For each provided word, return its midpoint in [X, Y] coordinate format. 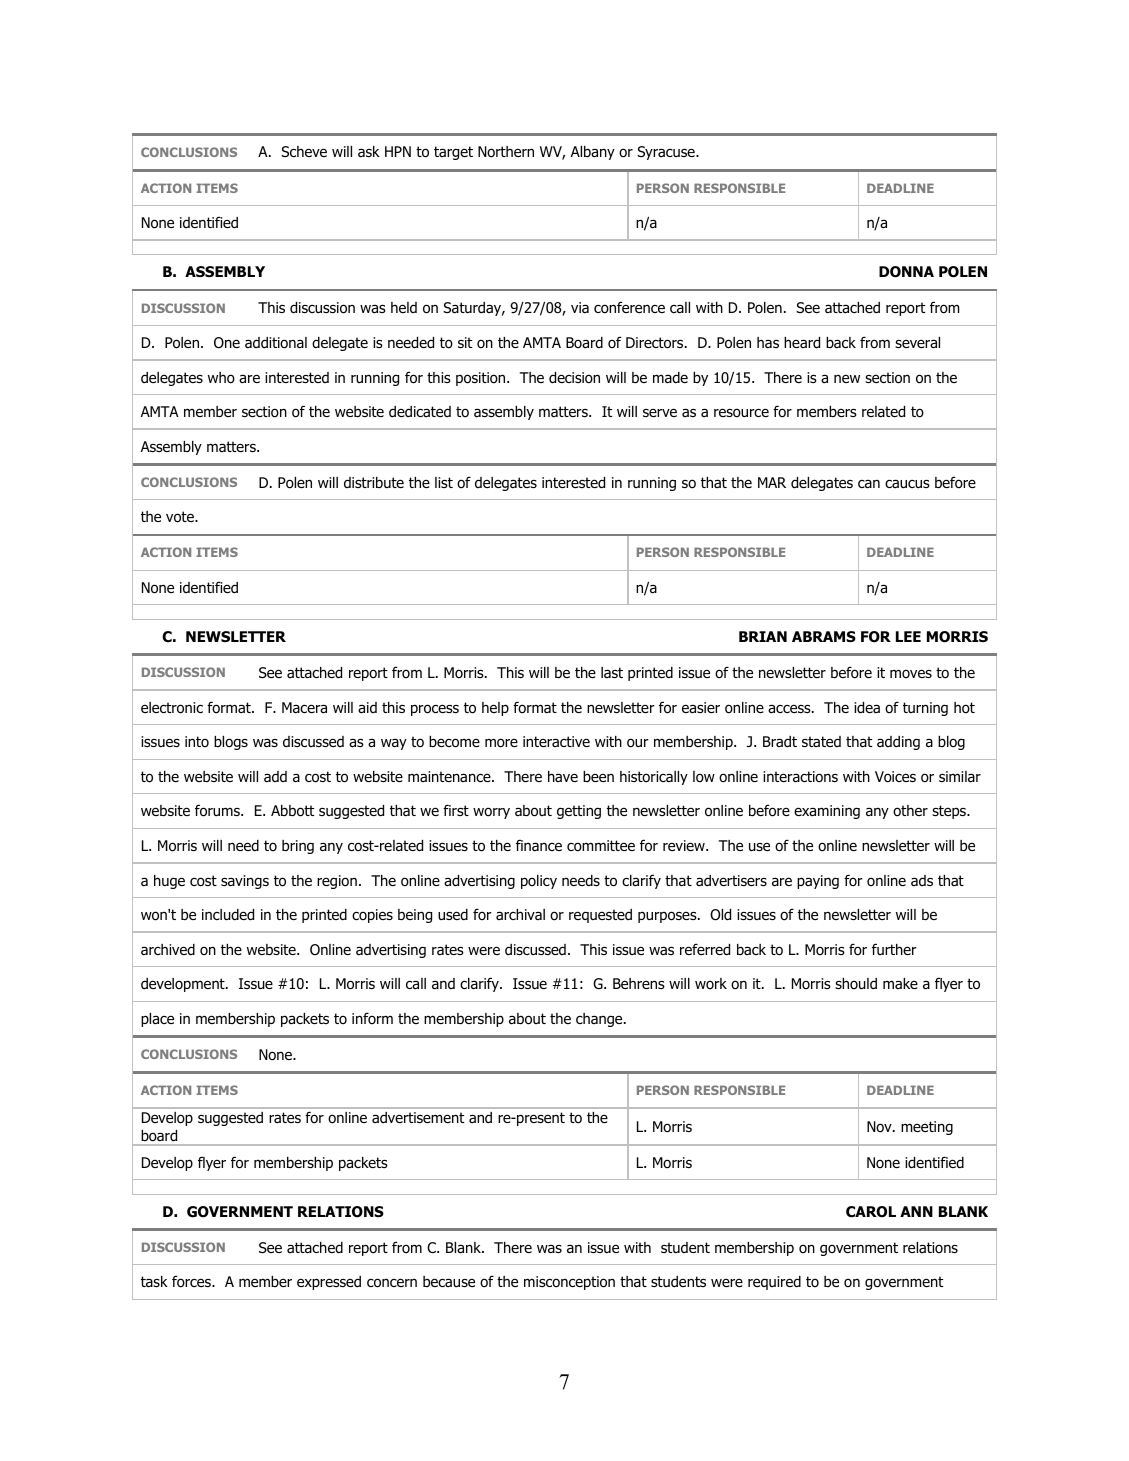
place [157, 1020]
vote [181, 517]
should [856, 984]
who [221, 378]
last [612, 673]
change [600, 1020]
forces [192, 1281]
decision [574, 378]
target [453, 153]
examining [827, 812]
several [917, 343]
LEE [908, 636]
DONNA [906, 272]
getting [579, 812]
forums [218, 810]
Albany [593, 153]
